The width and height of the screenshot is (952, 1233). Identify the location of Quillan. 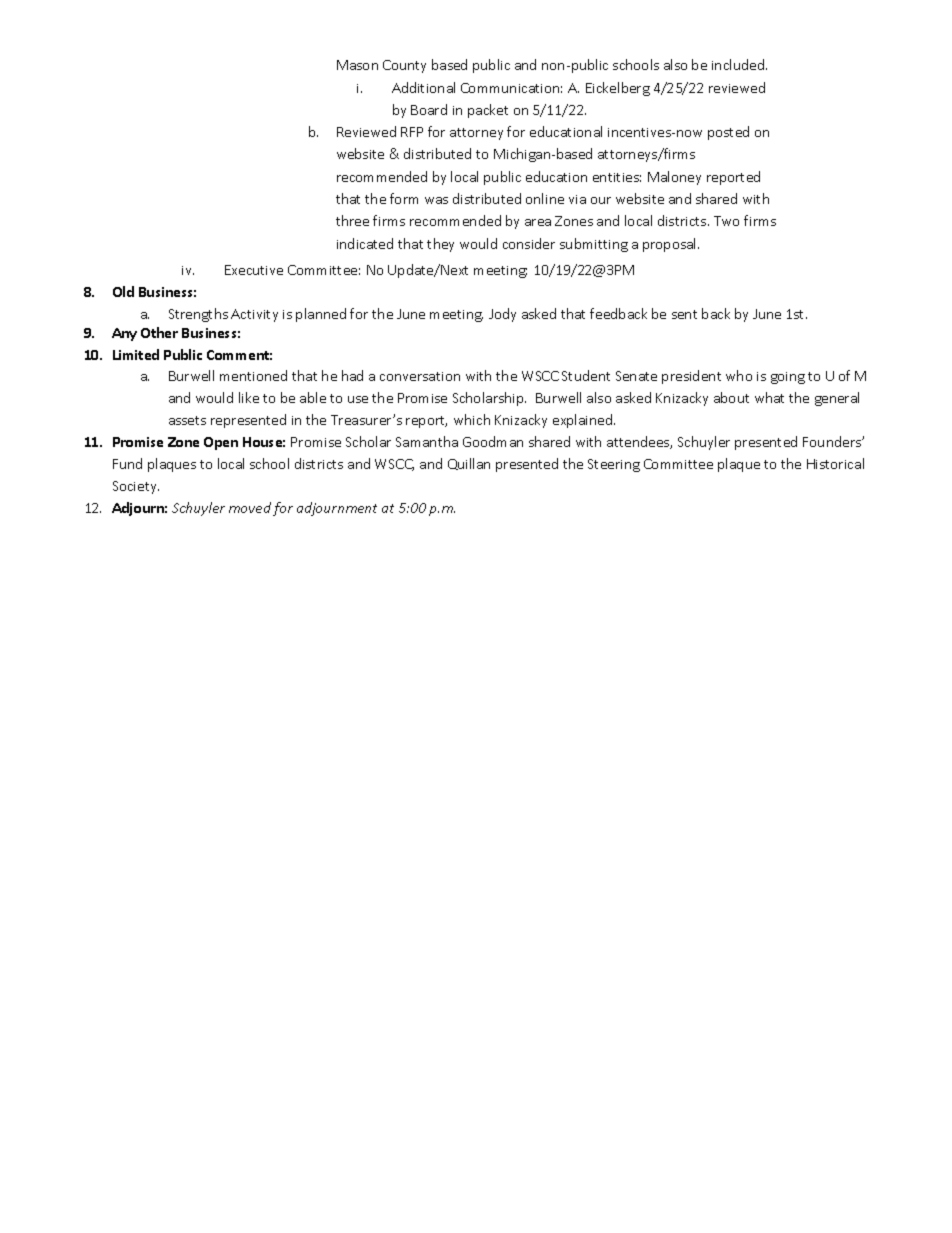
(469, 464).
